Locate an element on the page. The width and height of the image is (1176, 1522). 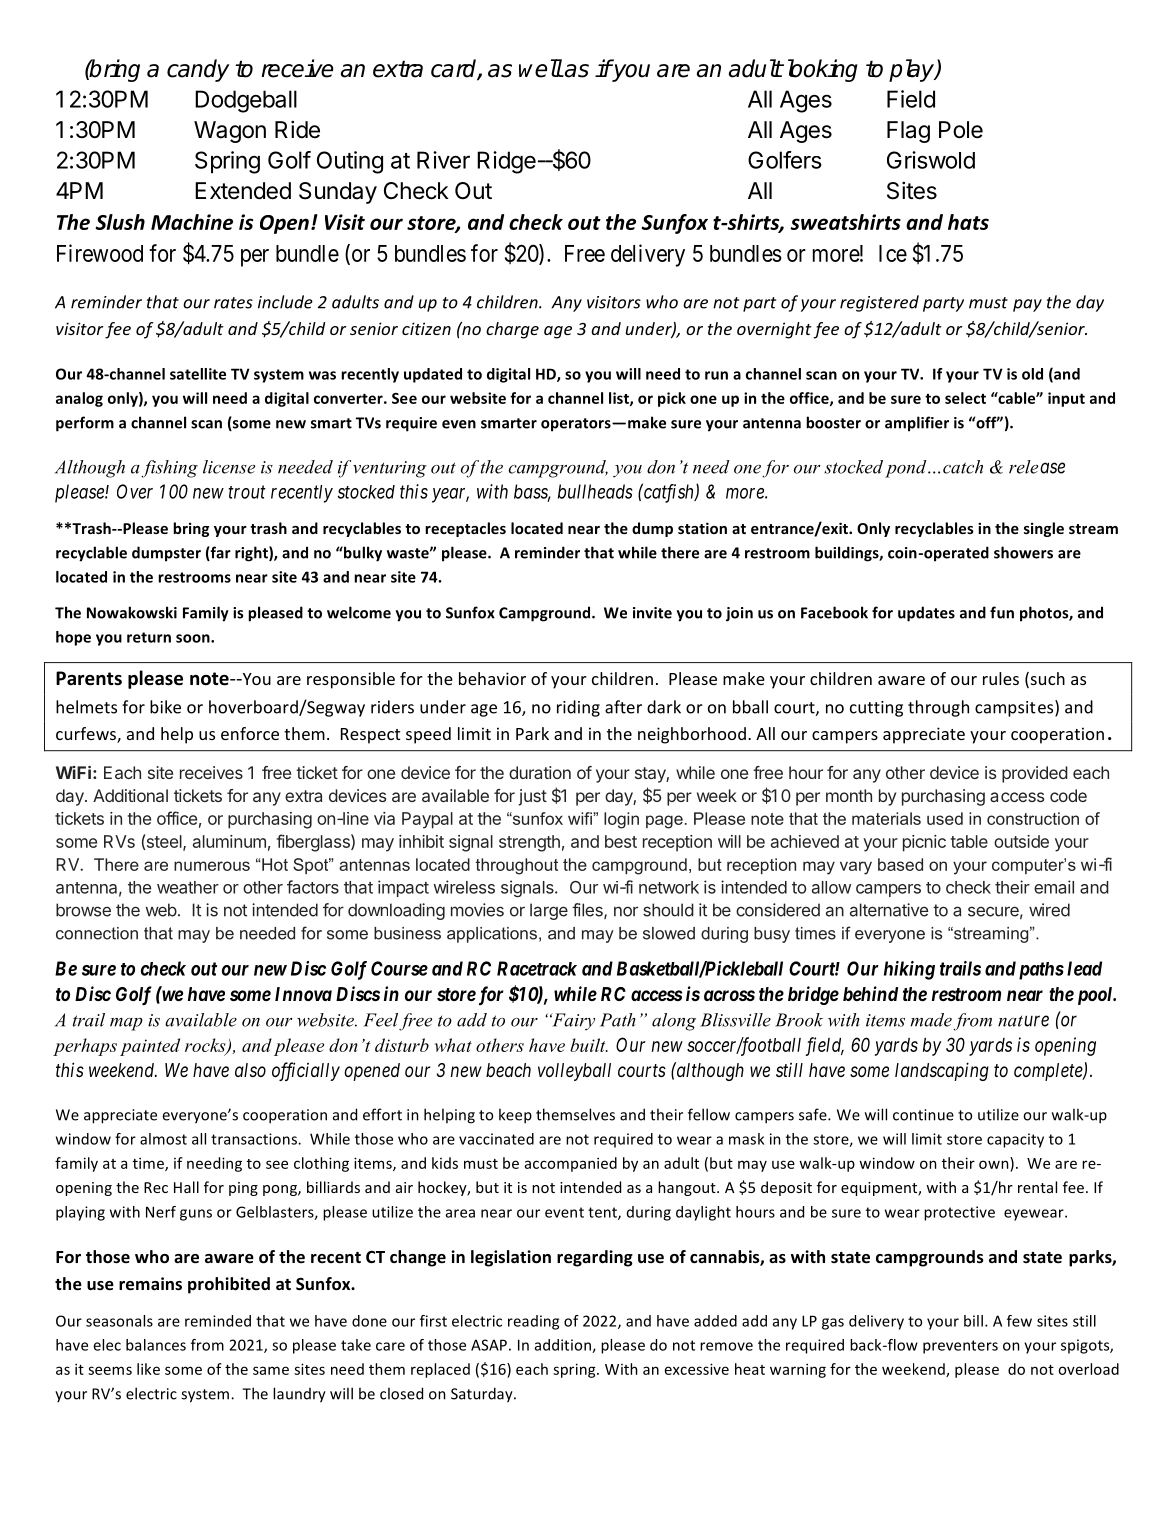
riding is located at coordinates (578, 708).
